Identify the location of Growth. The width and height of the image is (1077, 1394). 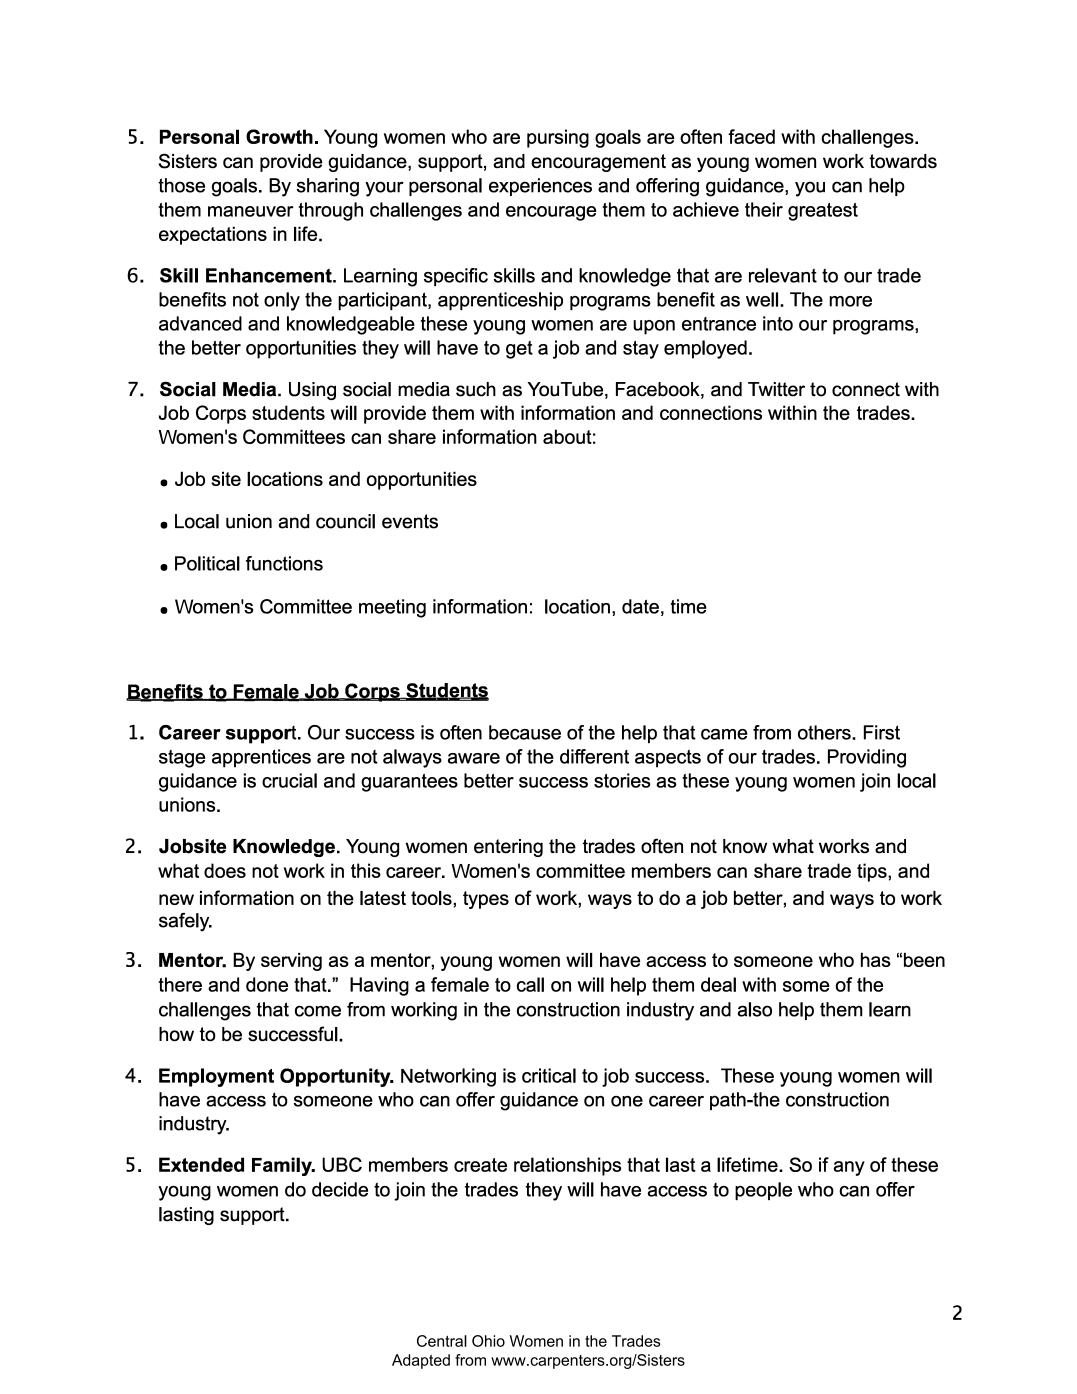
(279, 136).
